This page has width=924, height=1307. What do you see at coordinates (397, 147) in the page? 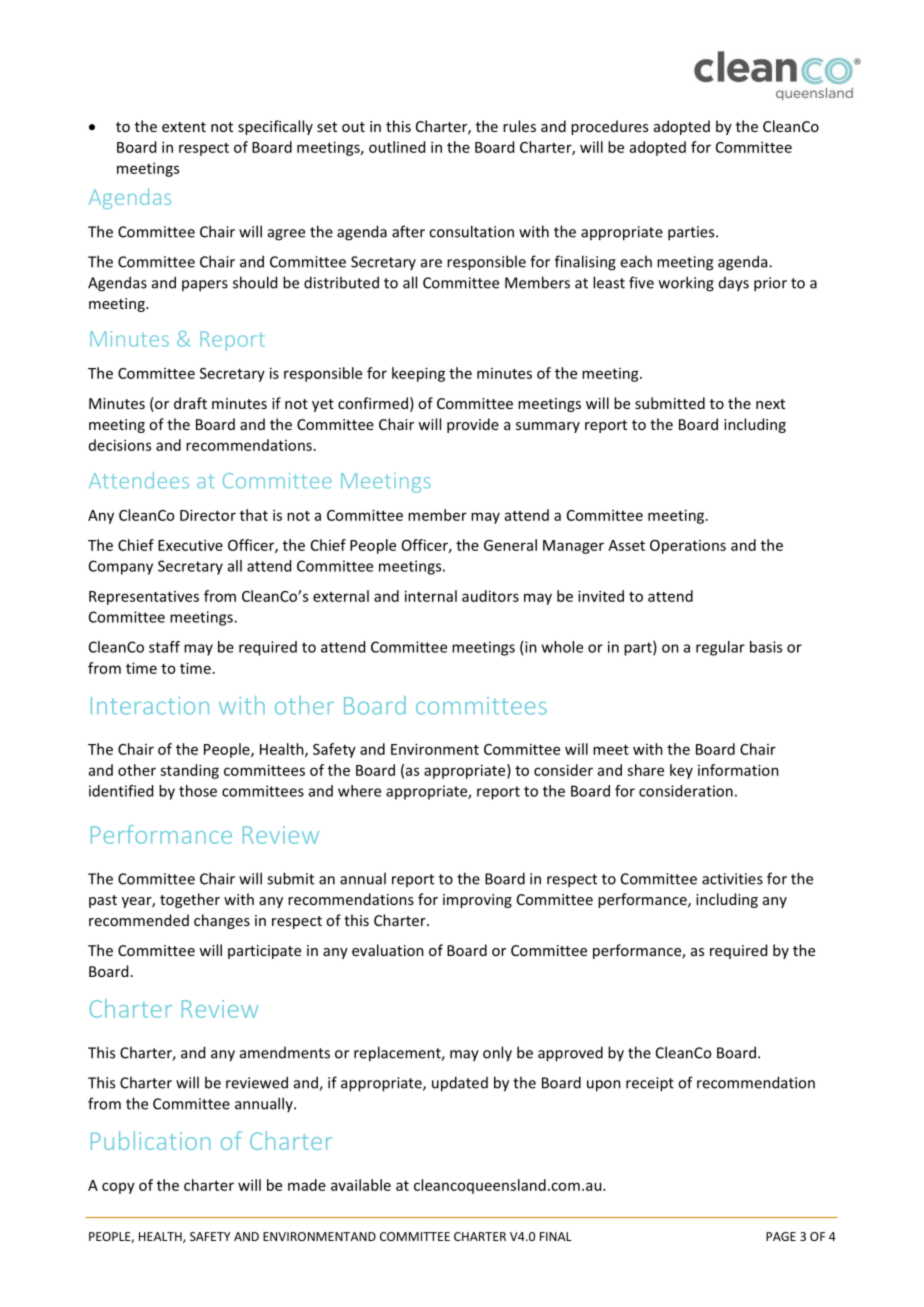
I see `outlined` at bounding box center [397, 147].
